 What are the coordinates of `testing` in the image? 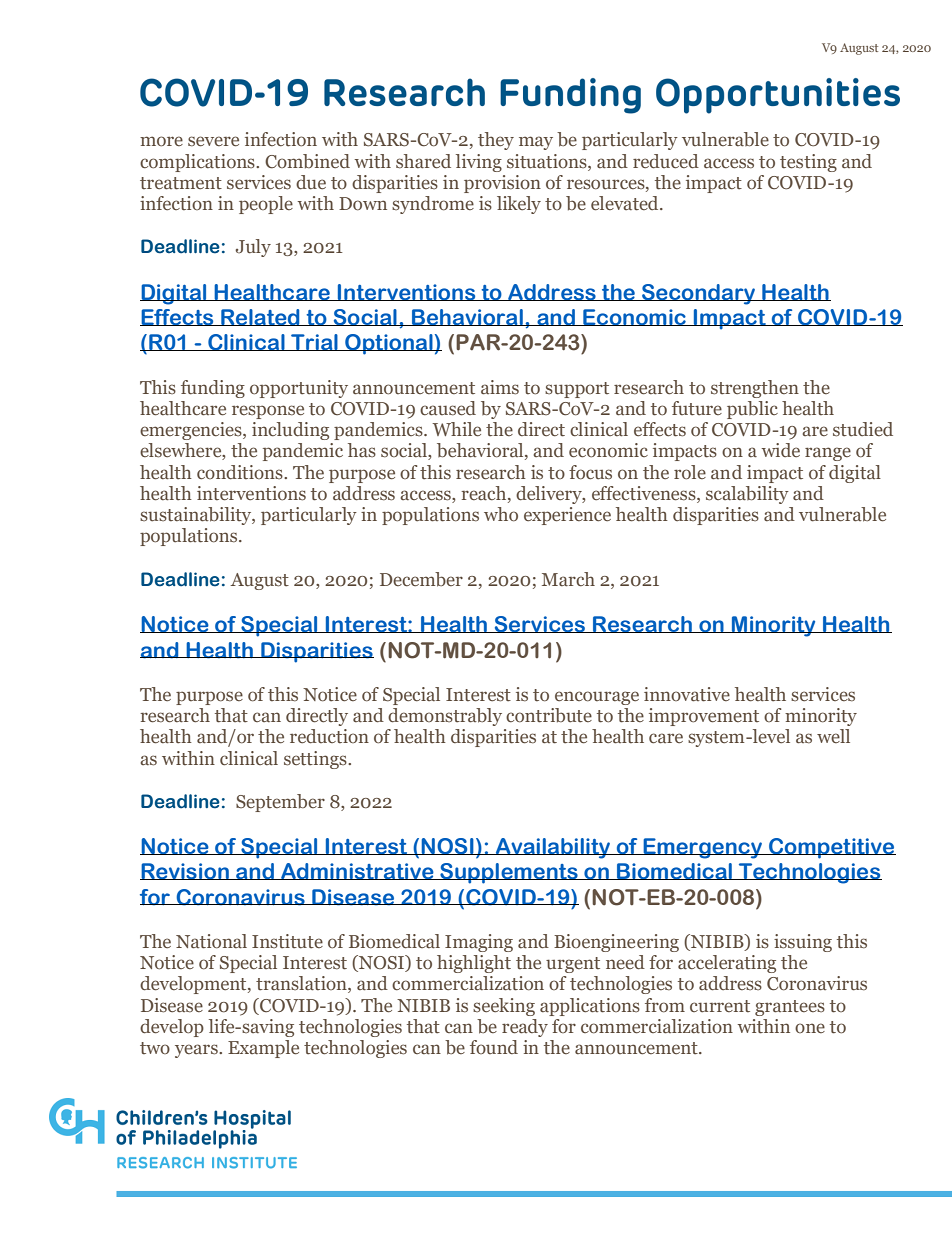 It's located at (808, 163).
